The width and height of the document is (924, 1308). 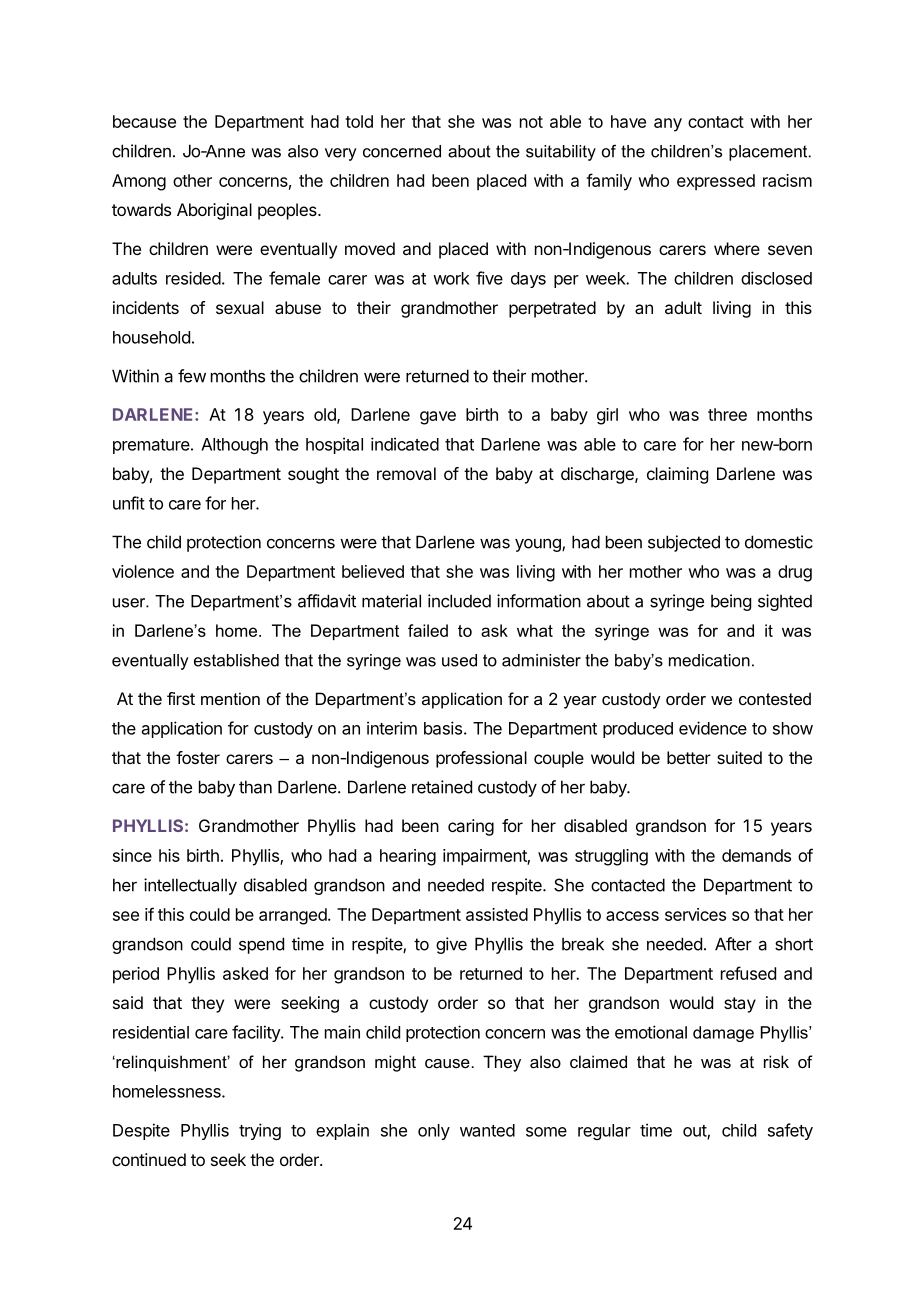 What do you see at coordinates (428, 630) in the document?
I see `failed` at bounding box center [428, 630].
